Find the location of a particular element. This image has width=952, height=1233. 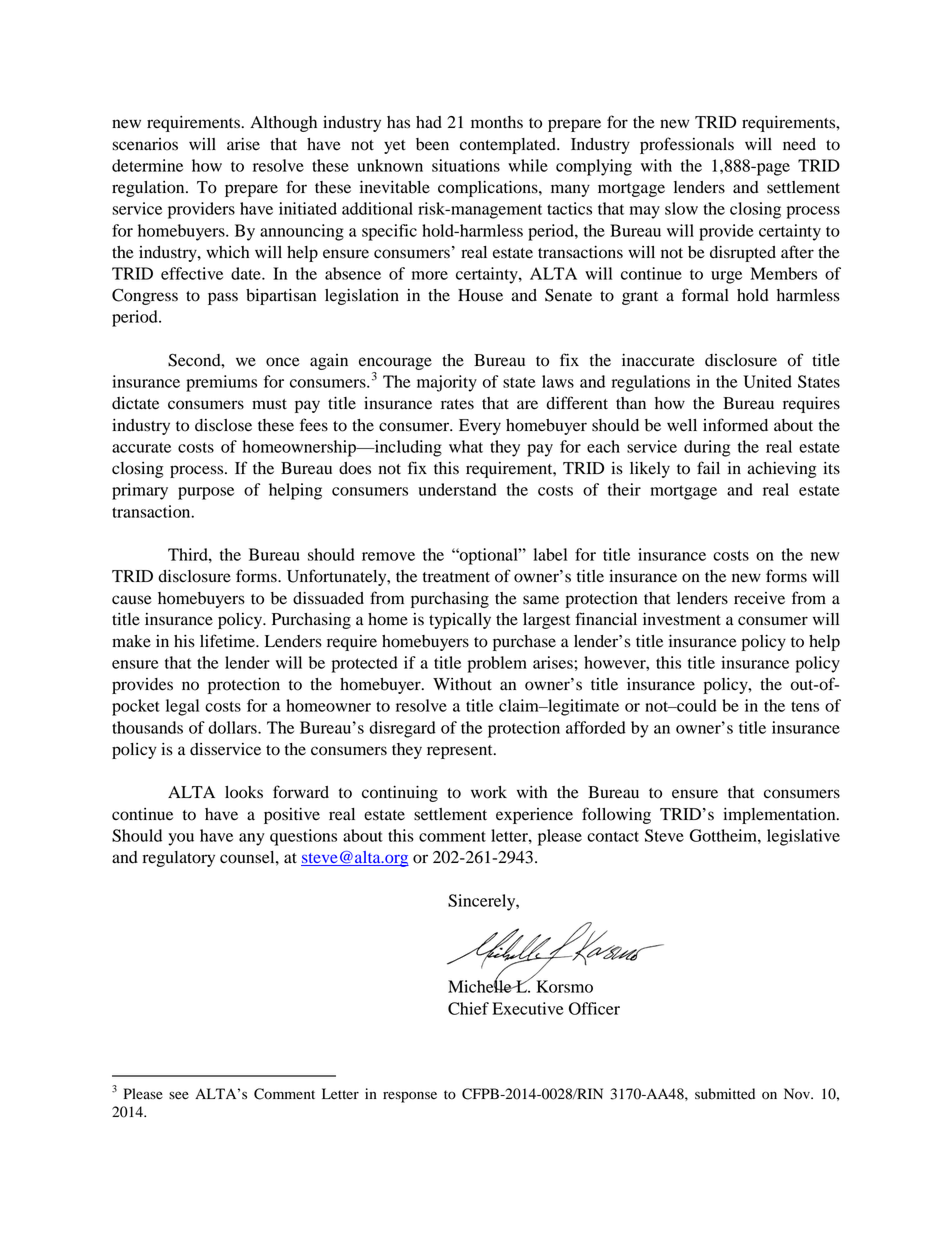

determine is located at coordinates (147, 165).
